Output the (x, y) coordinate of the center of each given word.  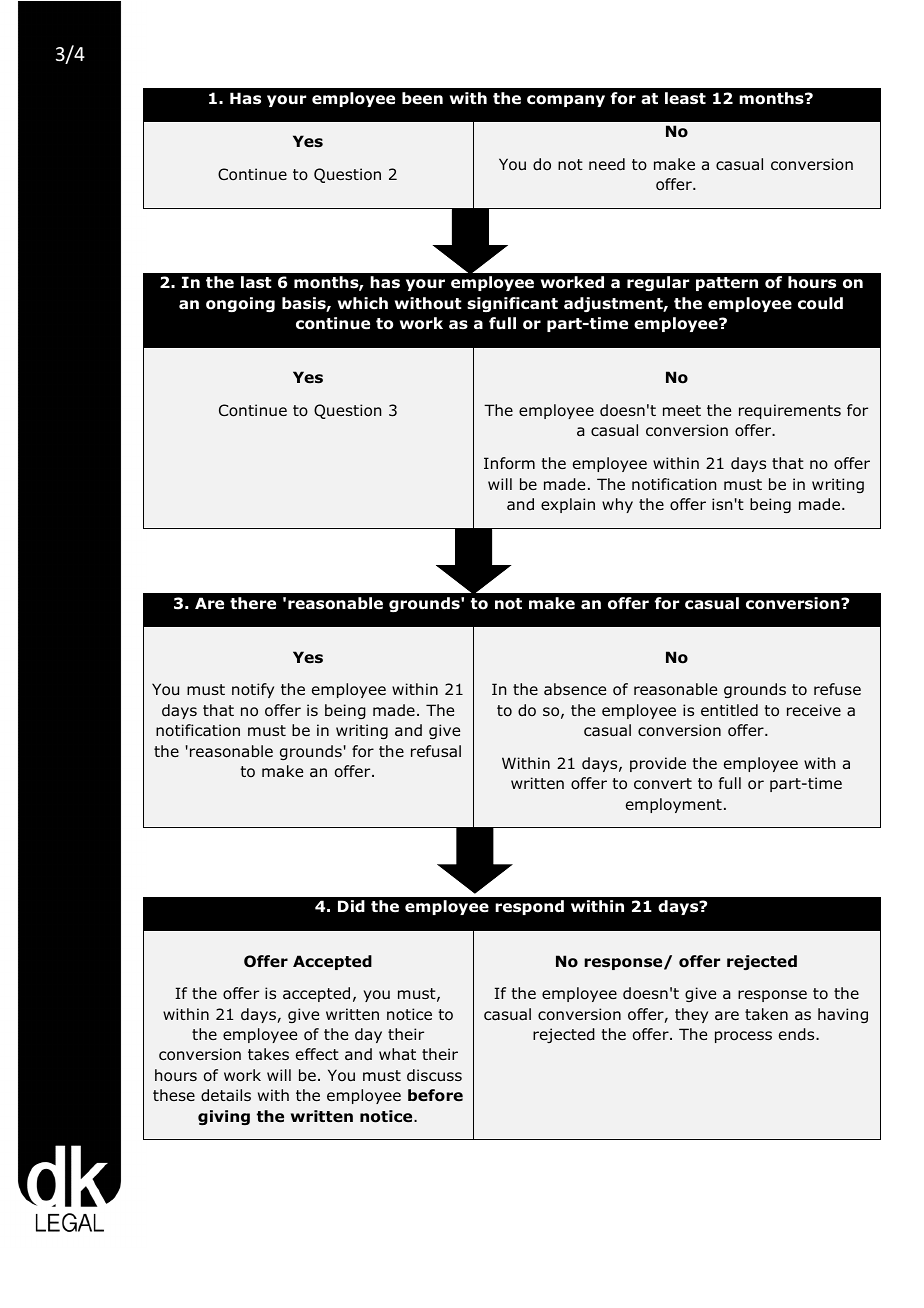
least (685, 98)
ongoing (240, 304)
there (253, 603)
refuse (837, 689)
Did (351, 906)
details (226, 1095)
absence (575, 689)
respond (529, 907)
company (566, 101)
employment (674, 805)
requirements (790, 411)
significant (512, 304)
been (422, 98)
